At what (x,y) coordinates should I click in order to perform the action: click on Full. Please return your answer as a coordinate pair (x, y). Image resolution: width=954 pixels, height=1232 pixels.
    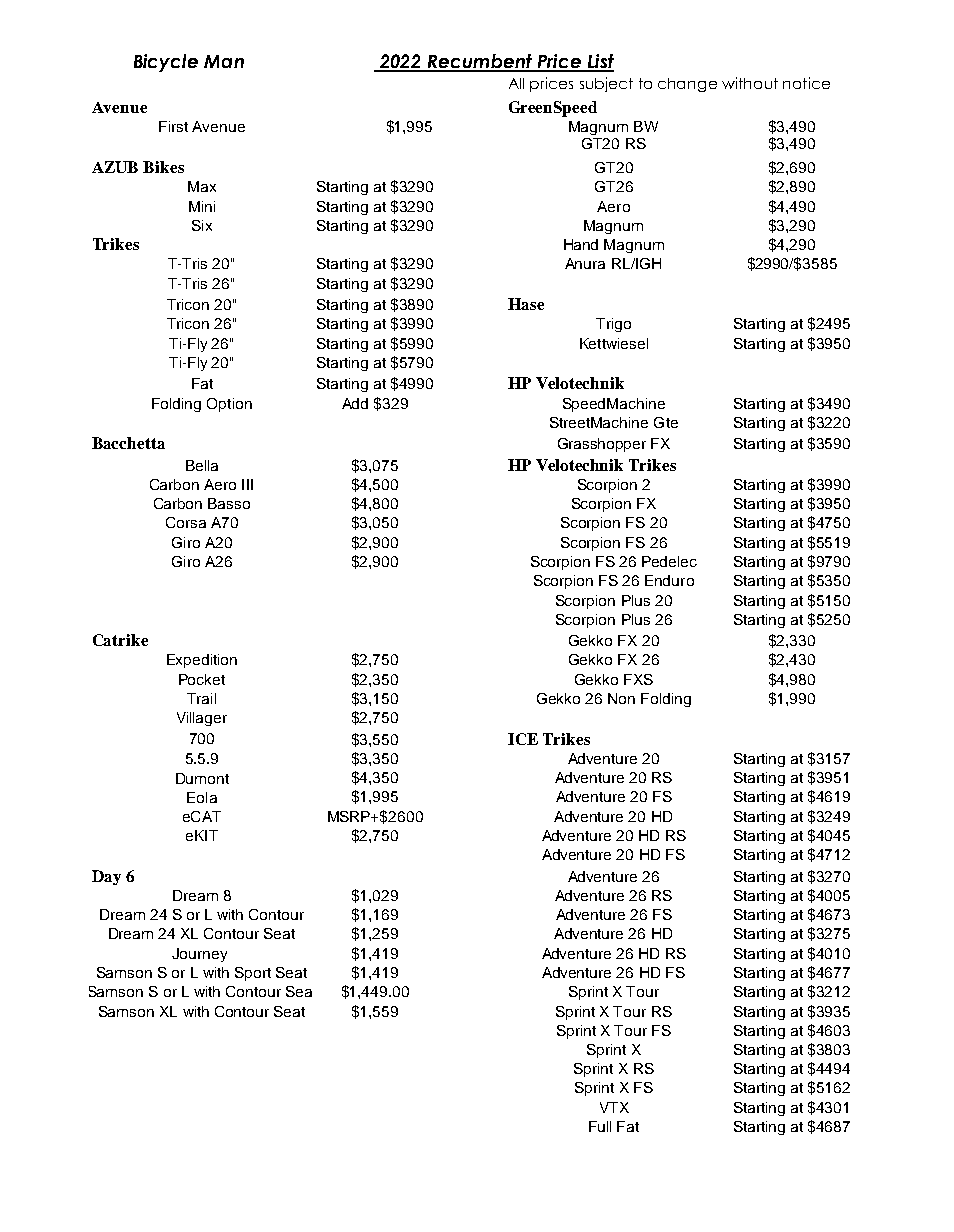
    Looking at the image, I should click on (600, 1126).
